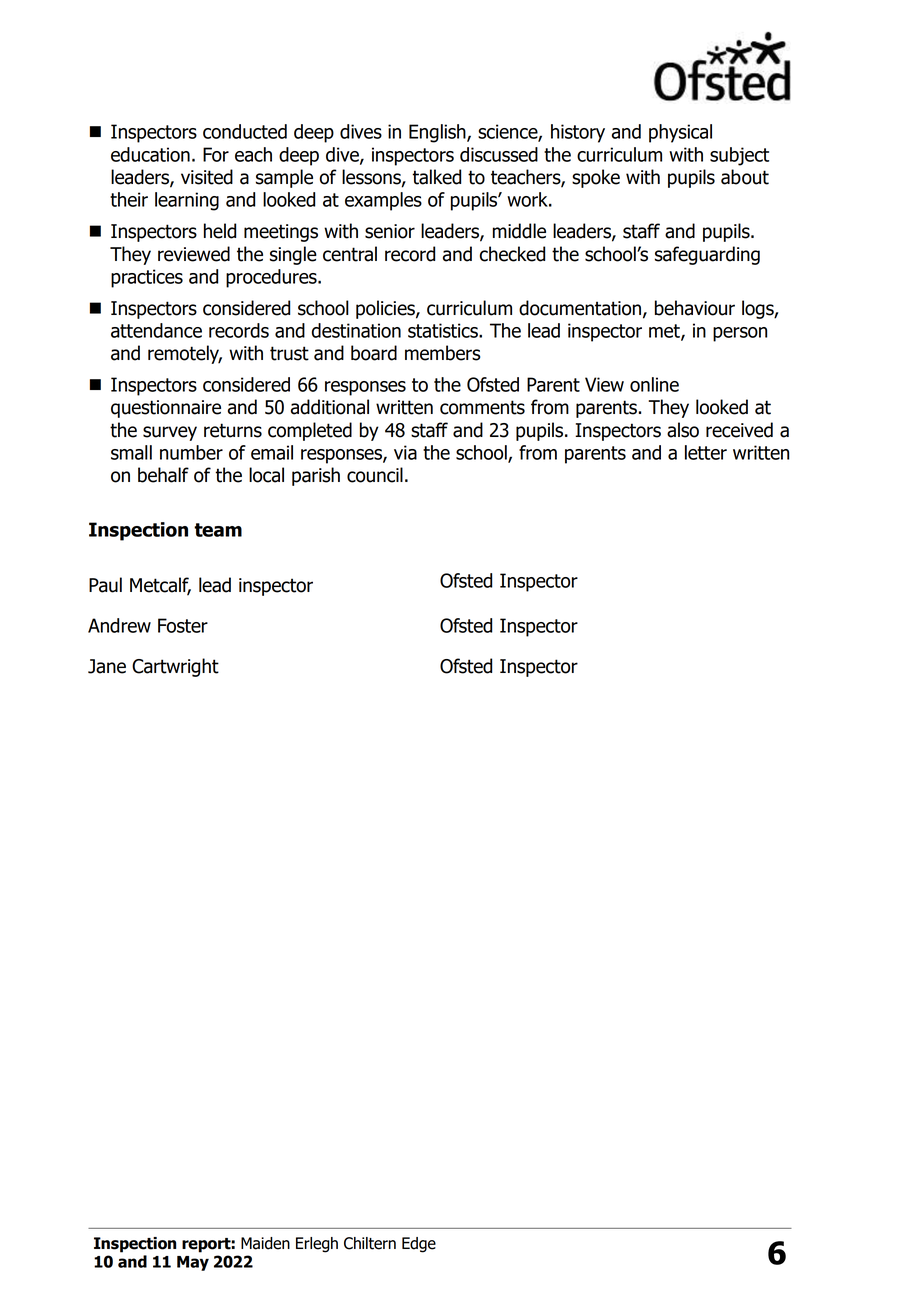  What do you see at coordinates (183, 625) in the image?
I see `Foster` at bounding box center [183, 625].
